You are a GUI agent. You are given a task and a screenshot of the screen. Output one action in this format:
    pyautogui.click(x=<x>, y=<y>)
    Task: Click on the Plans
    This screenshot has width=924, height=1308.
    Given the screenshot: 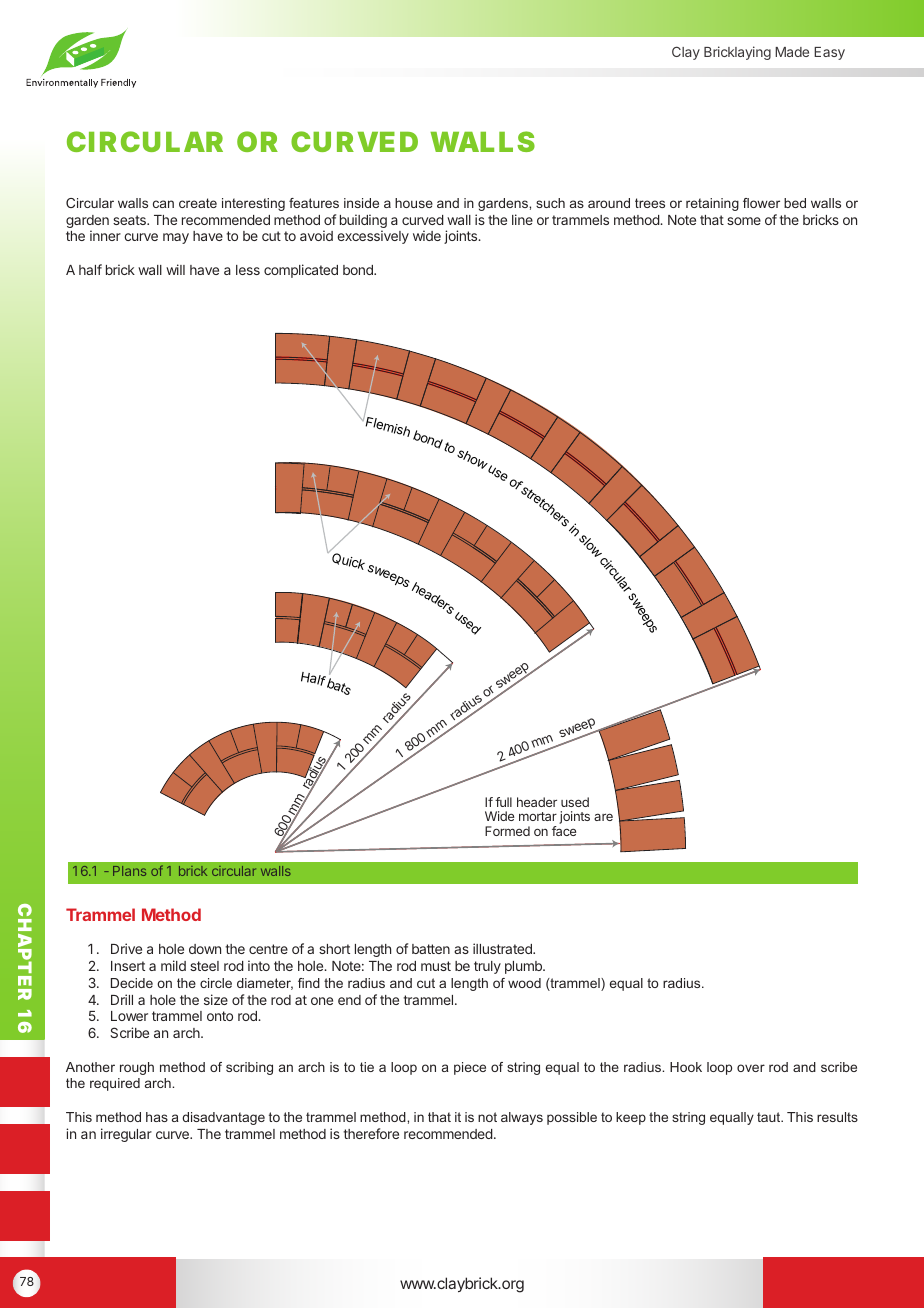 What is the action you would take?
    pyautogui.click(x=129, y=871)
